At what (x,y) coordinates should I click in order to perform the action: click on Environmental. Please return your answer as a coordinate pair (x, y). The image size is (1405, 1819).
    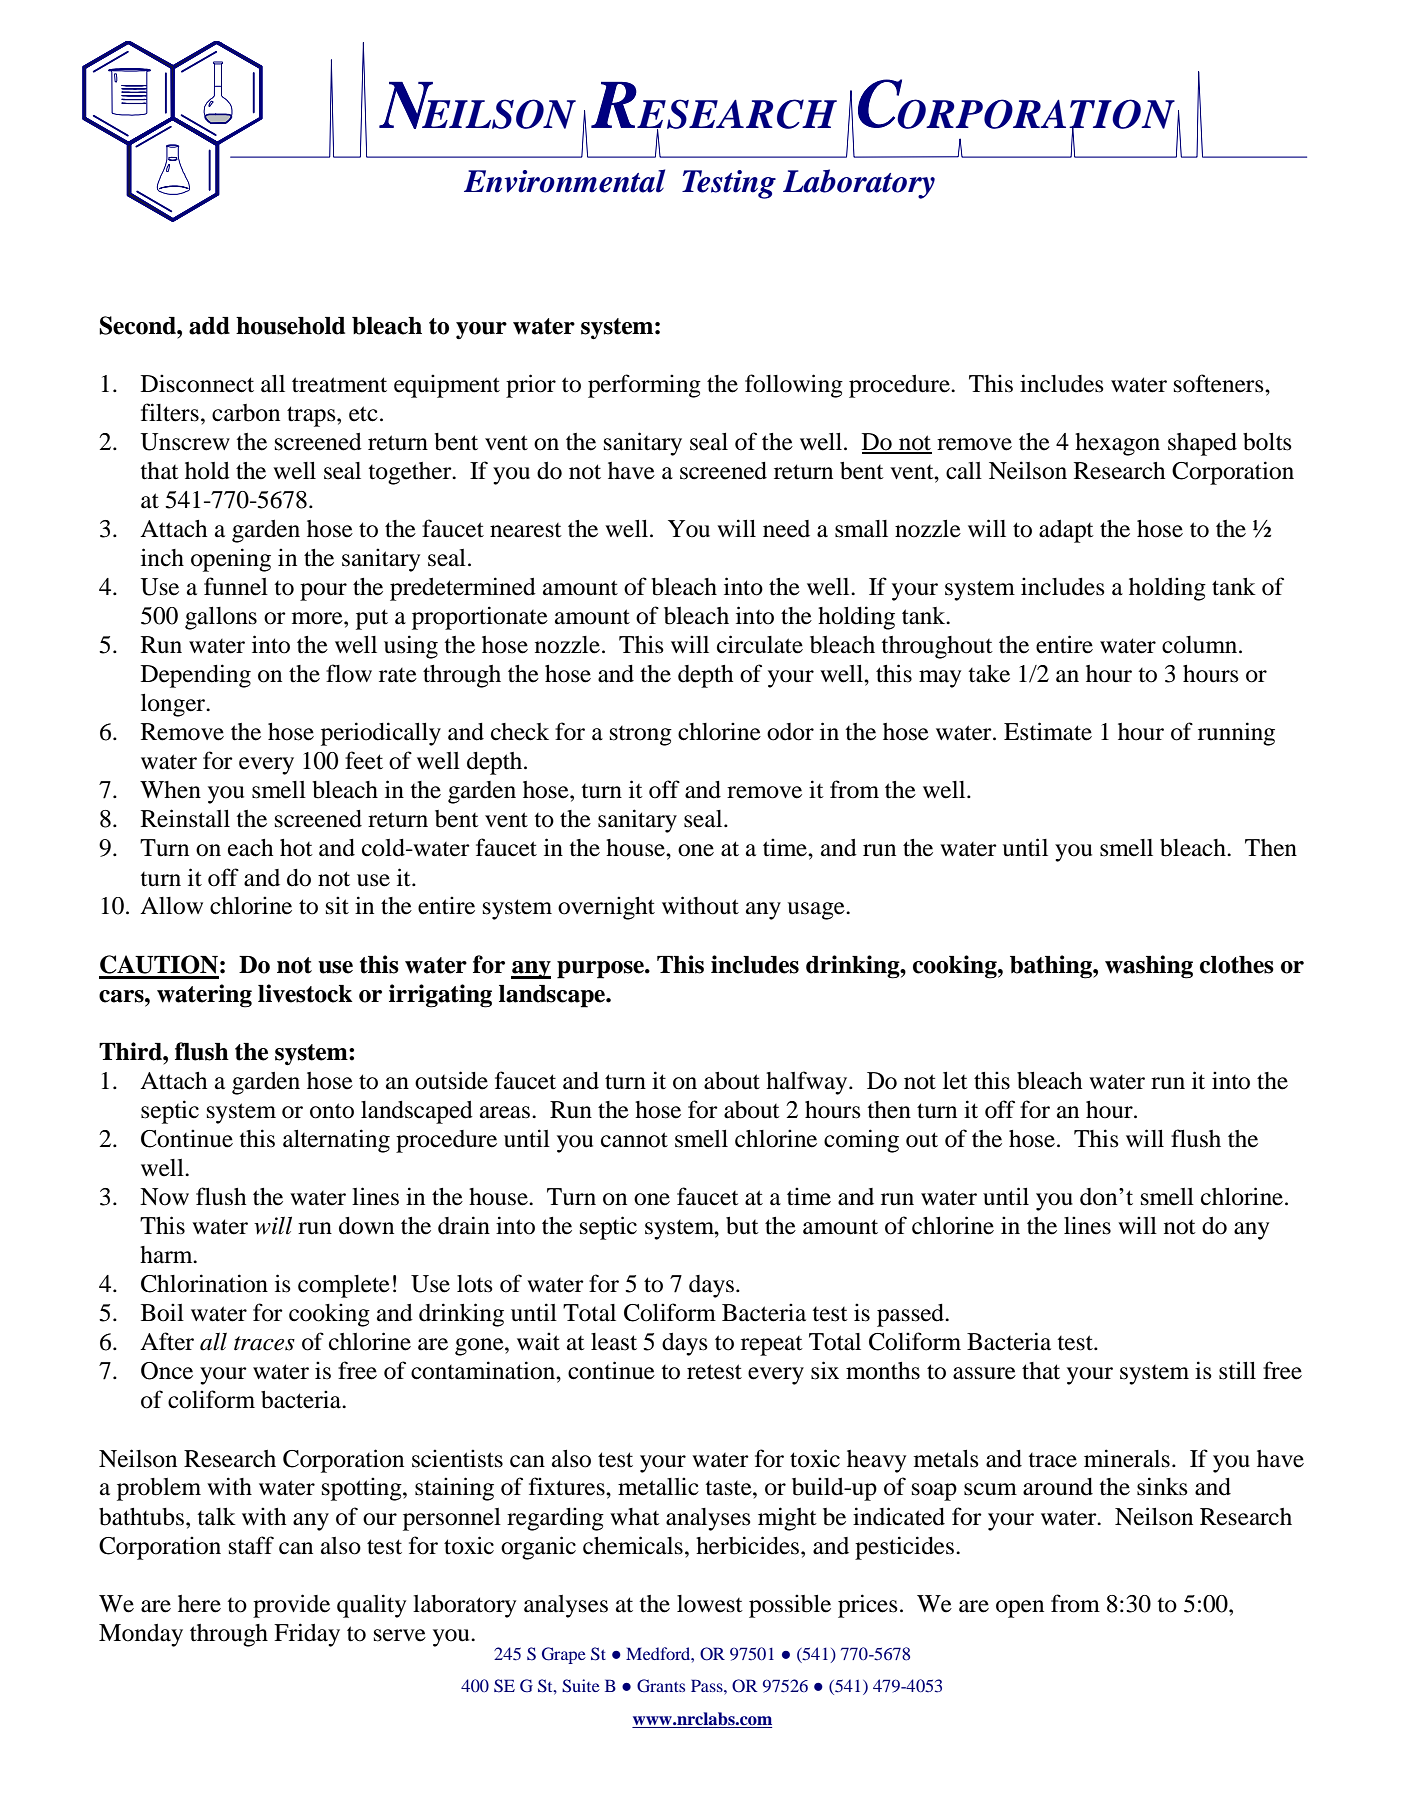
    Looking at the image, I should click on (564, 181).
